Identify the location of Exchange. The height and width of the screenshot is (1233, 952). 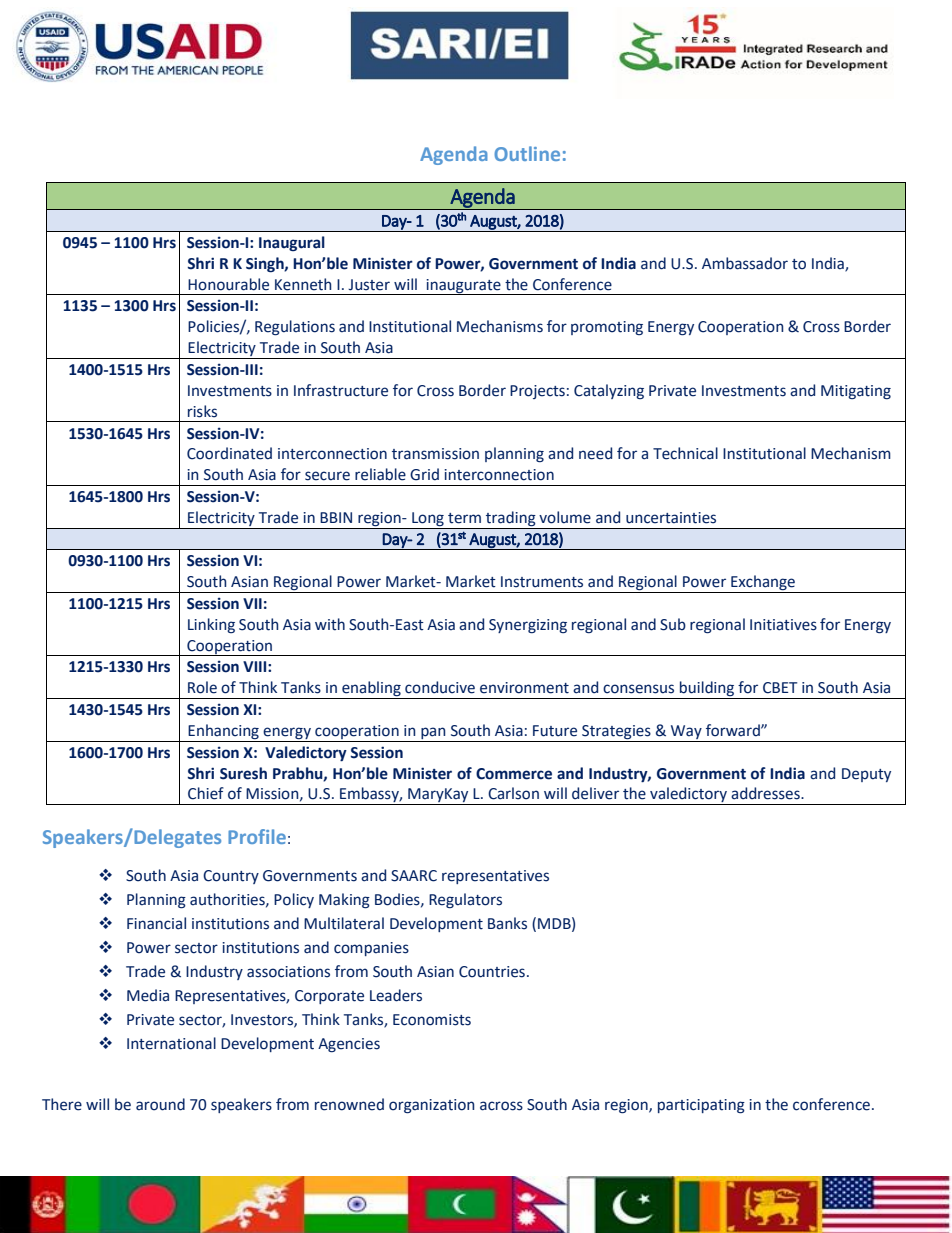
(763, 584).
